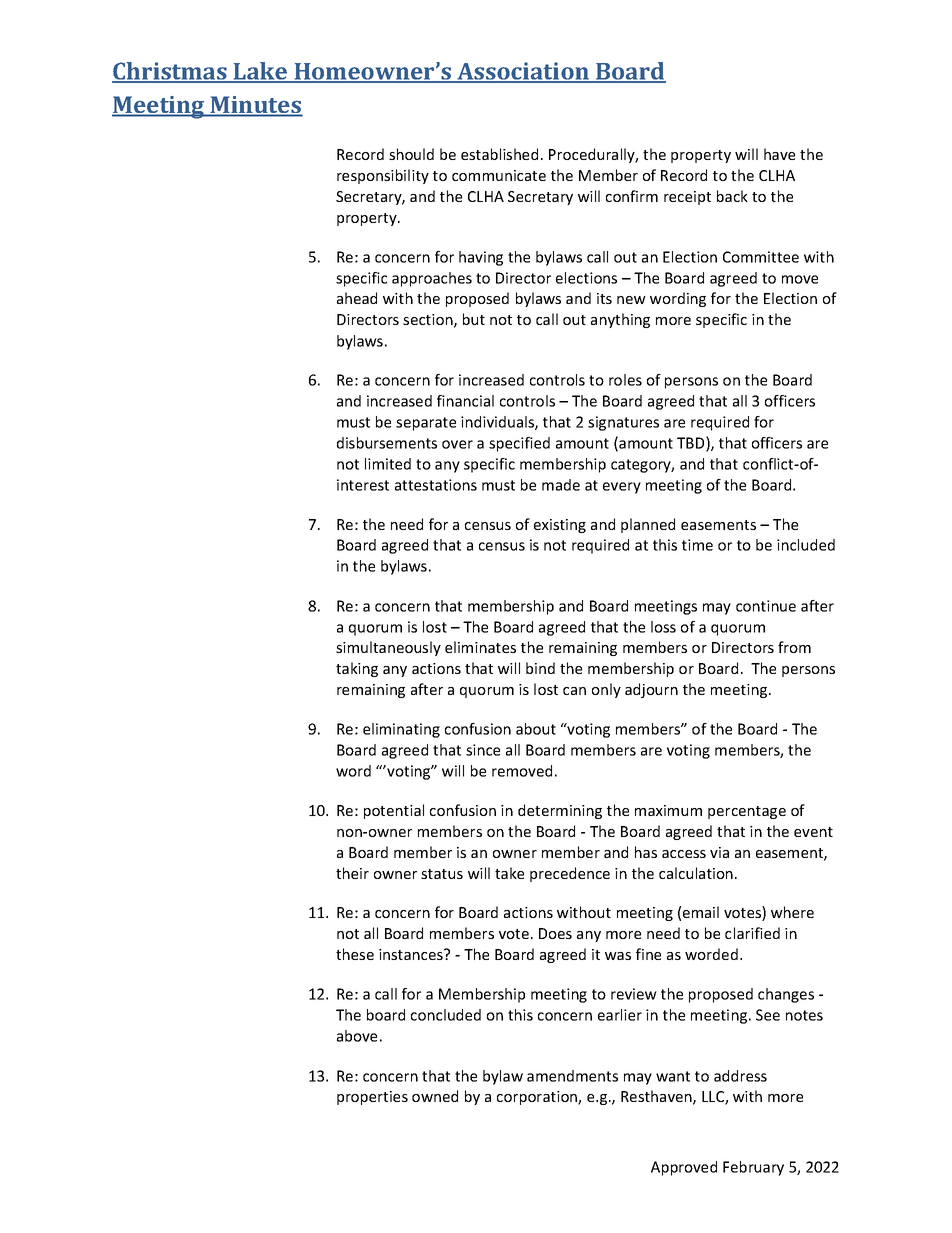 This screenshot has width=952, height=1233. Describe the element at coordinates (766, 606) in the screenshot. I see `continue` at that location.
